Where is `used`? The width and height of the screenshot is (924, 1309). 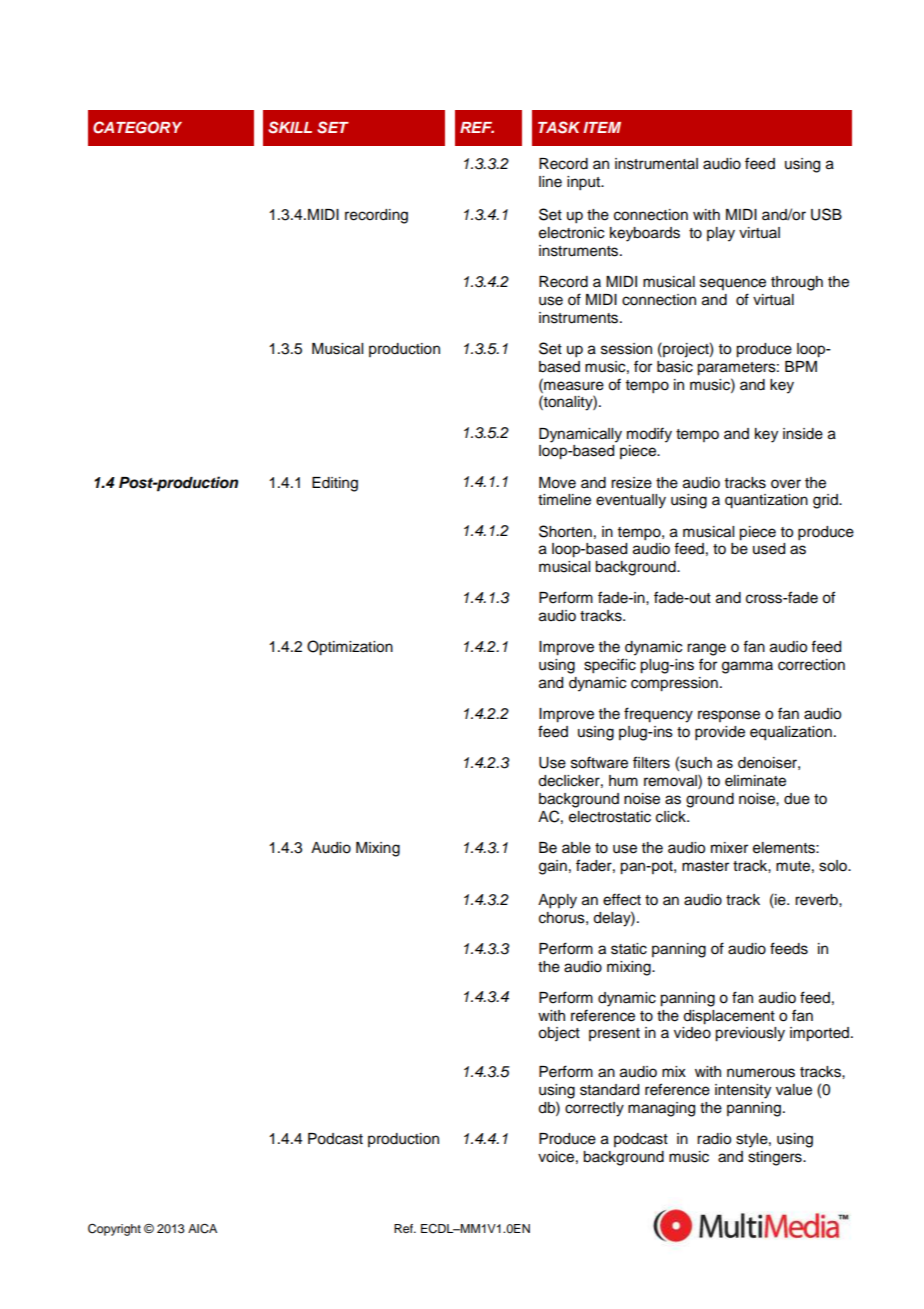 used is located at coordinates (769, 549).
